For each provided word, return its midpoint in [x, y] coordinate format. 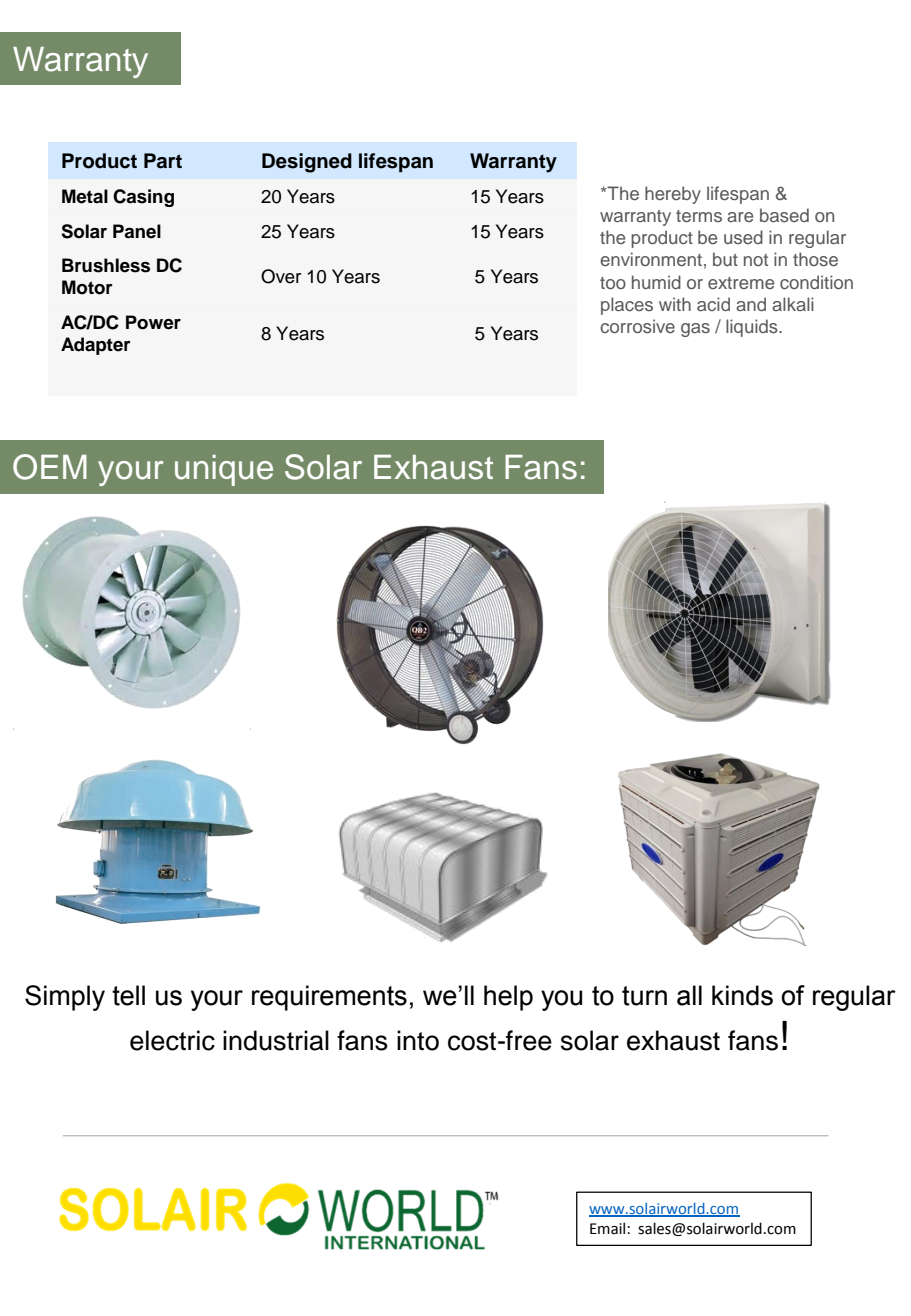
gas [695, 330]
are [740, 217]
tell [128, 995]
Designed [307, 163]
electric [172, 1040]
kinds [742, 995]
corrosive [637, 326]
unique [224, 470]
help [508, 998]
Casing [143, 198]
